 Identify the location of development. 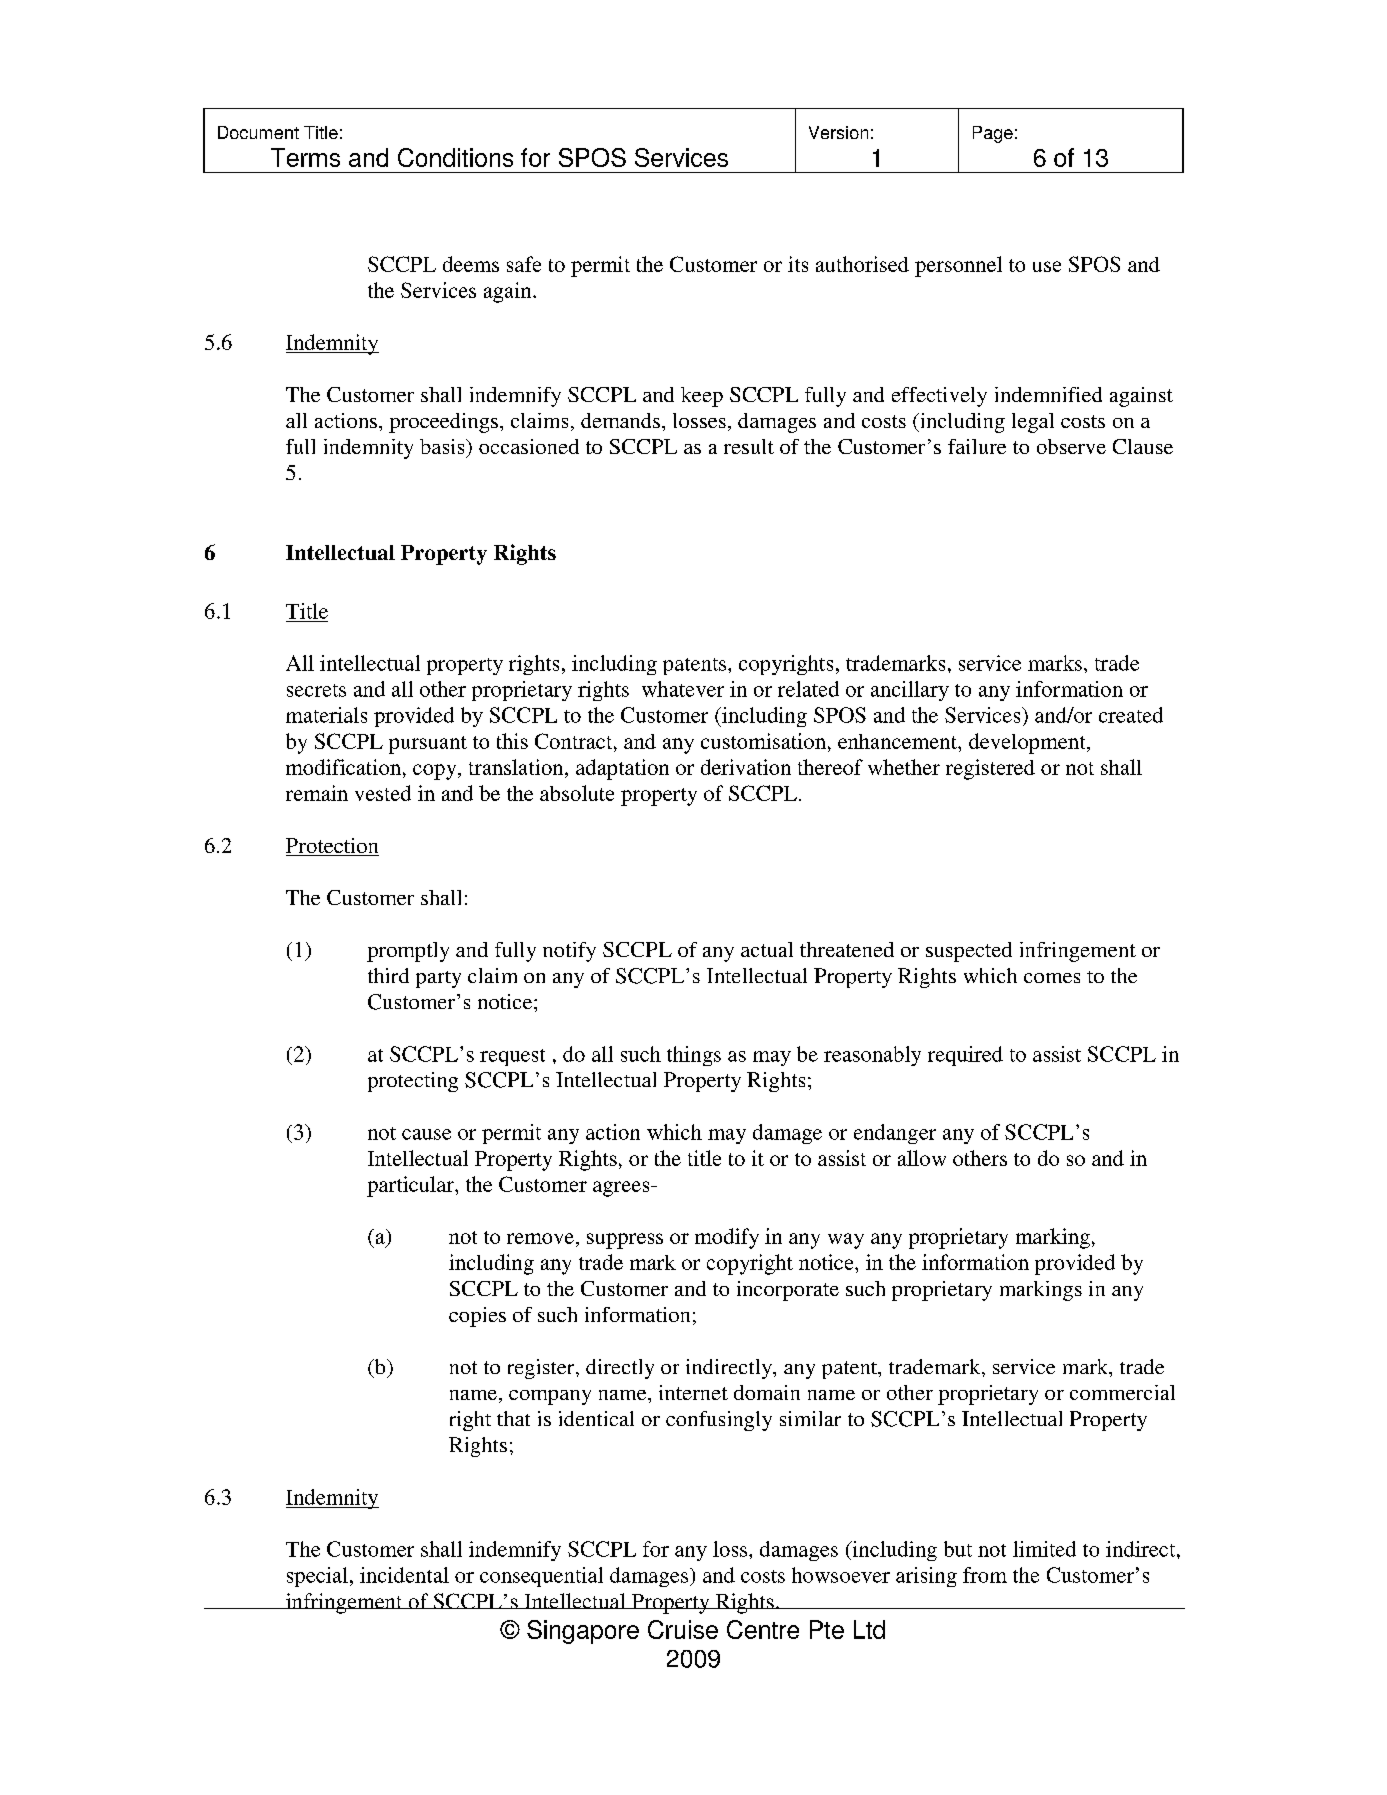
(1028, 743).
